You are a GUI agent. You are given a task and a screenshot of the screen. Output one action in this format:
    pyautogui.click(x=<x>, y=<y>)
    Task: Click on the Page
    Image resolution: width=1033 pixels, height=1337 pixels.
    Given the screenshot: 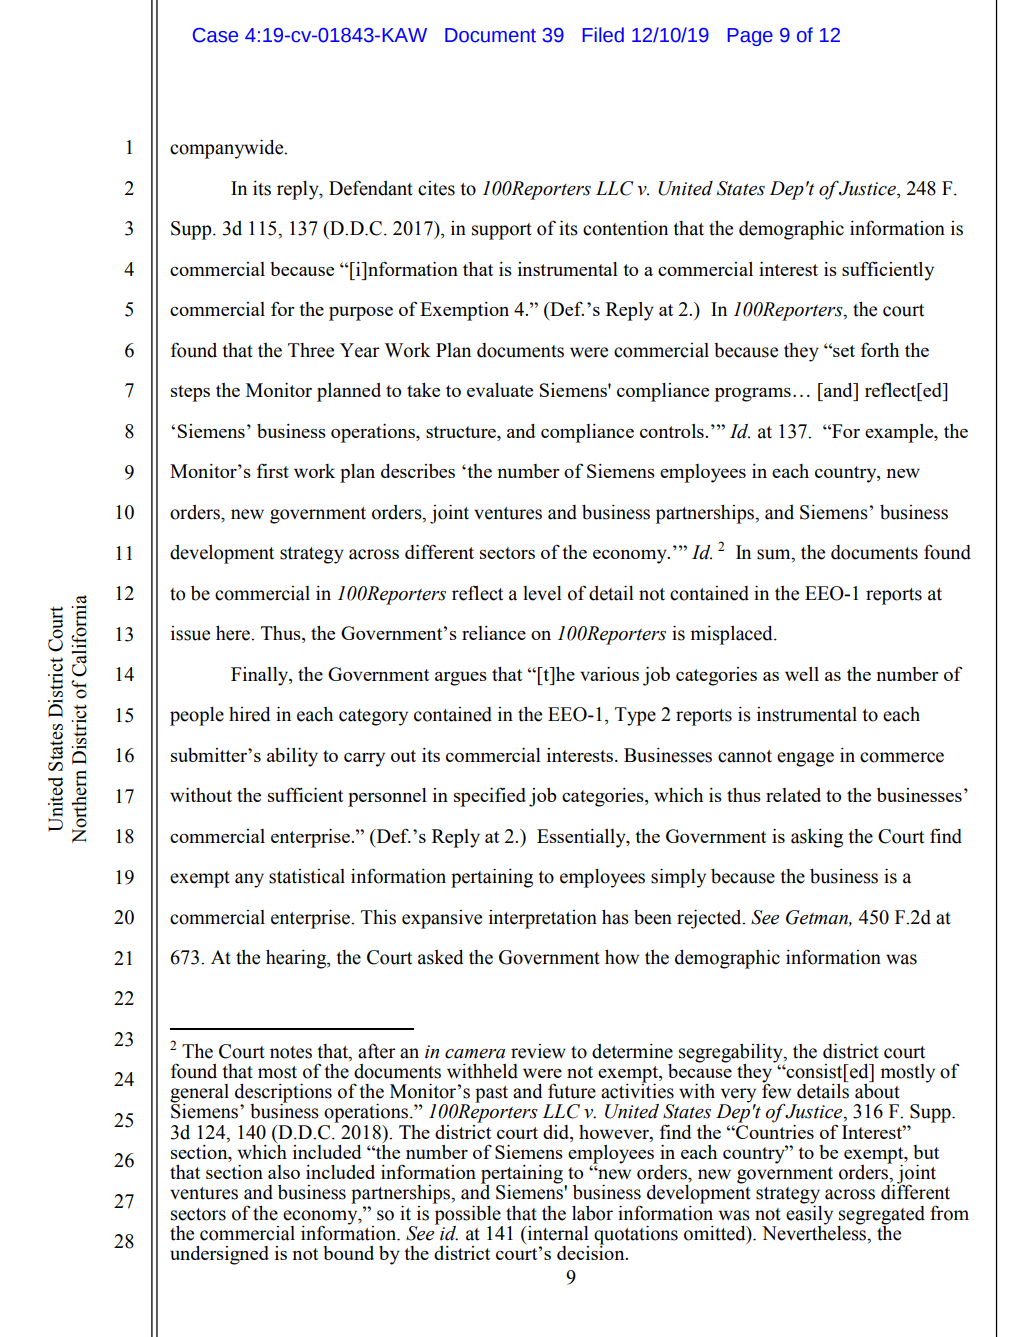 What is the action you would take?
    pyautogui.click(x=750, y=37)
